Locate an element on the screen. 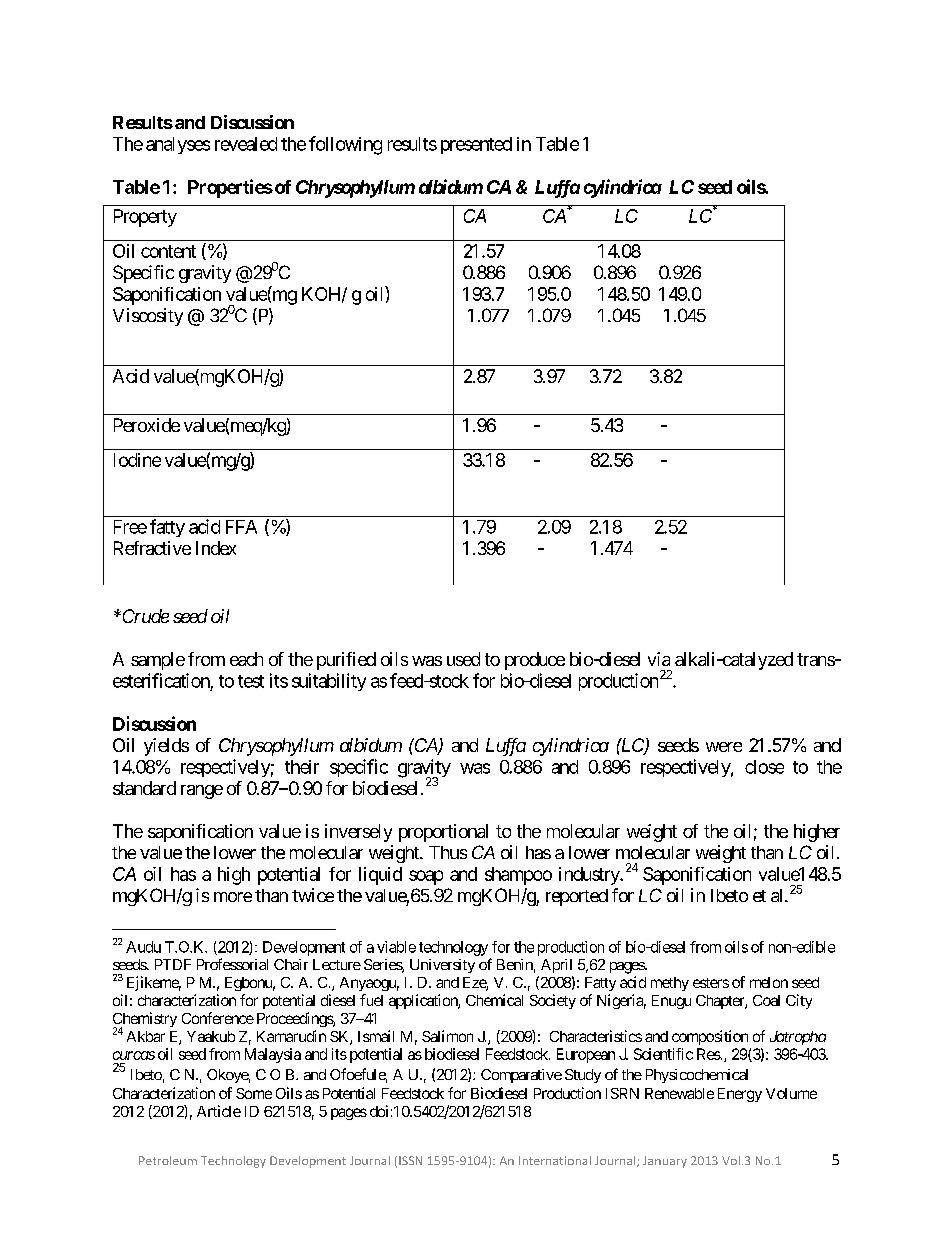  revealed is located at coordinates (246, 144).
